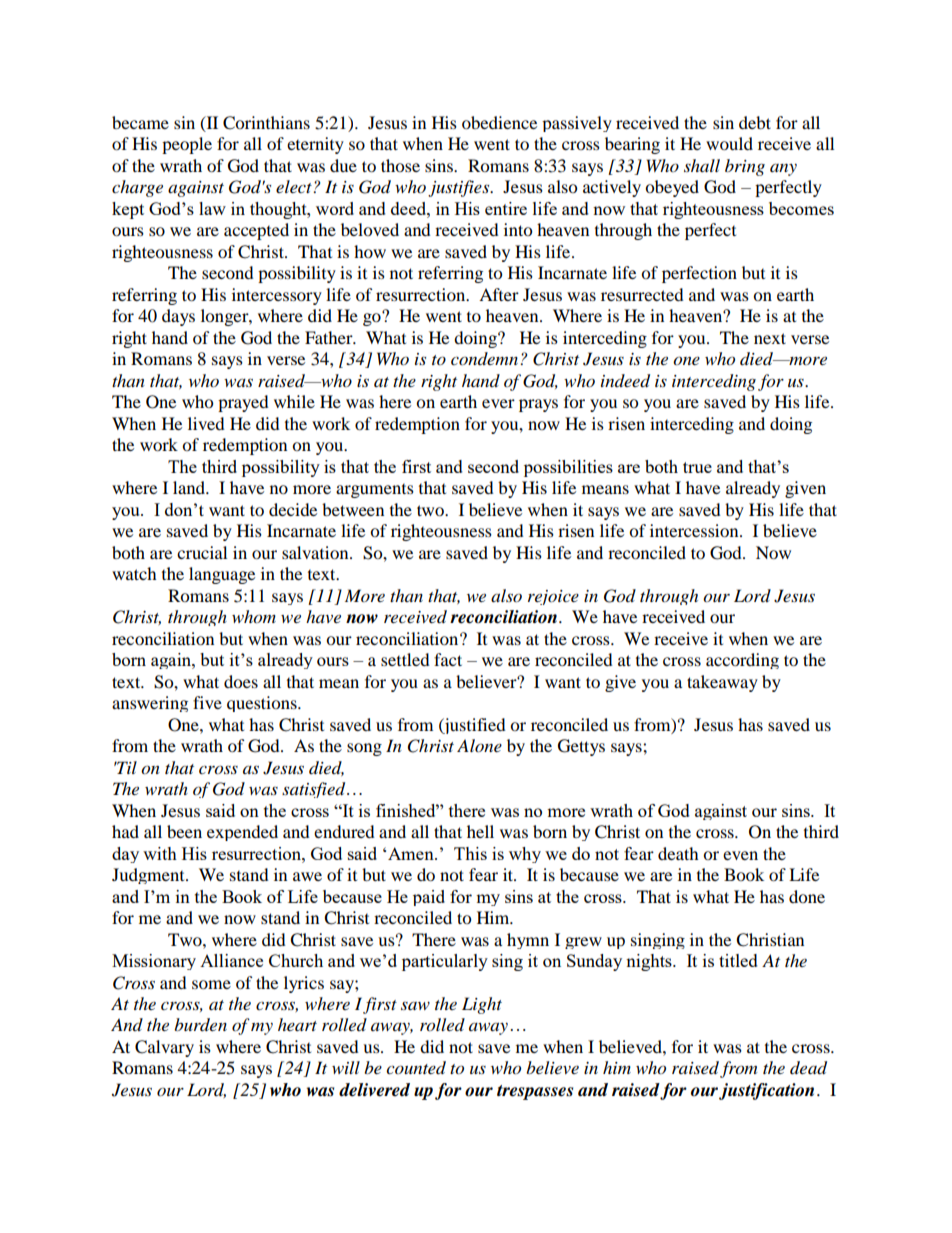  What do you see at coordinates (164, 1048) in the image?
I see `Calvary` at bounding box center [164, 1048].
